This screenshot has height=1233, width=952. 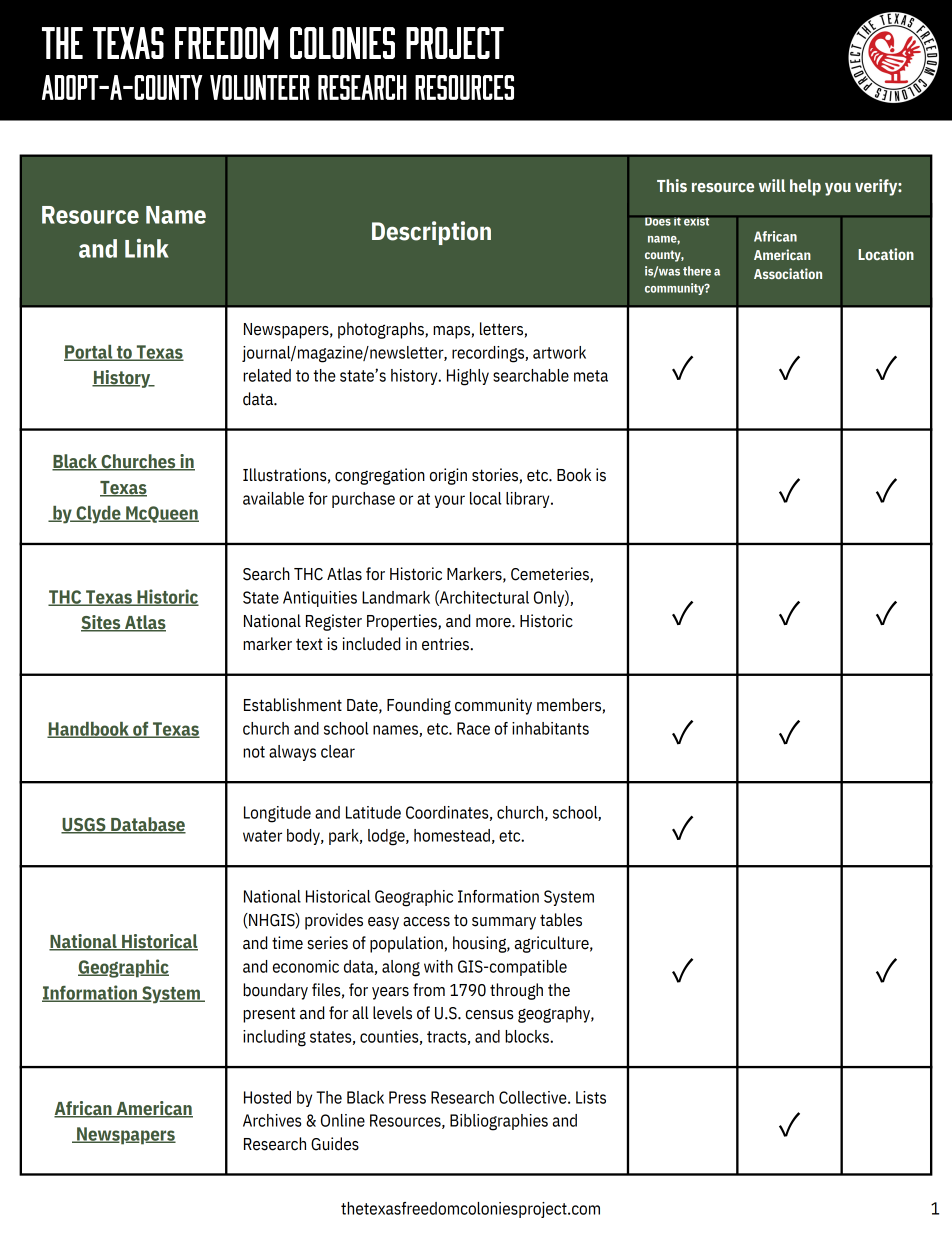 I want to click on Association, so click(x=788, y=273).
